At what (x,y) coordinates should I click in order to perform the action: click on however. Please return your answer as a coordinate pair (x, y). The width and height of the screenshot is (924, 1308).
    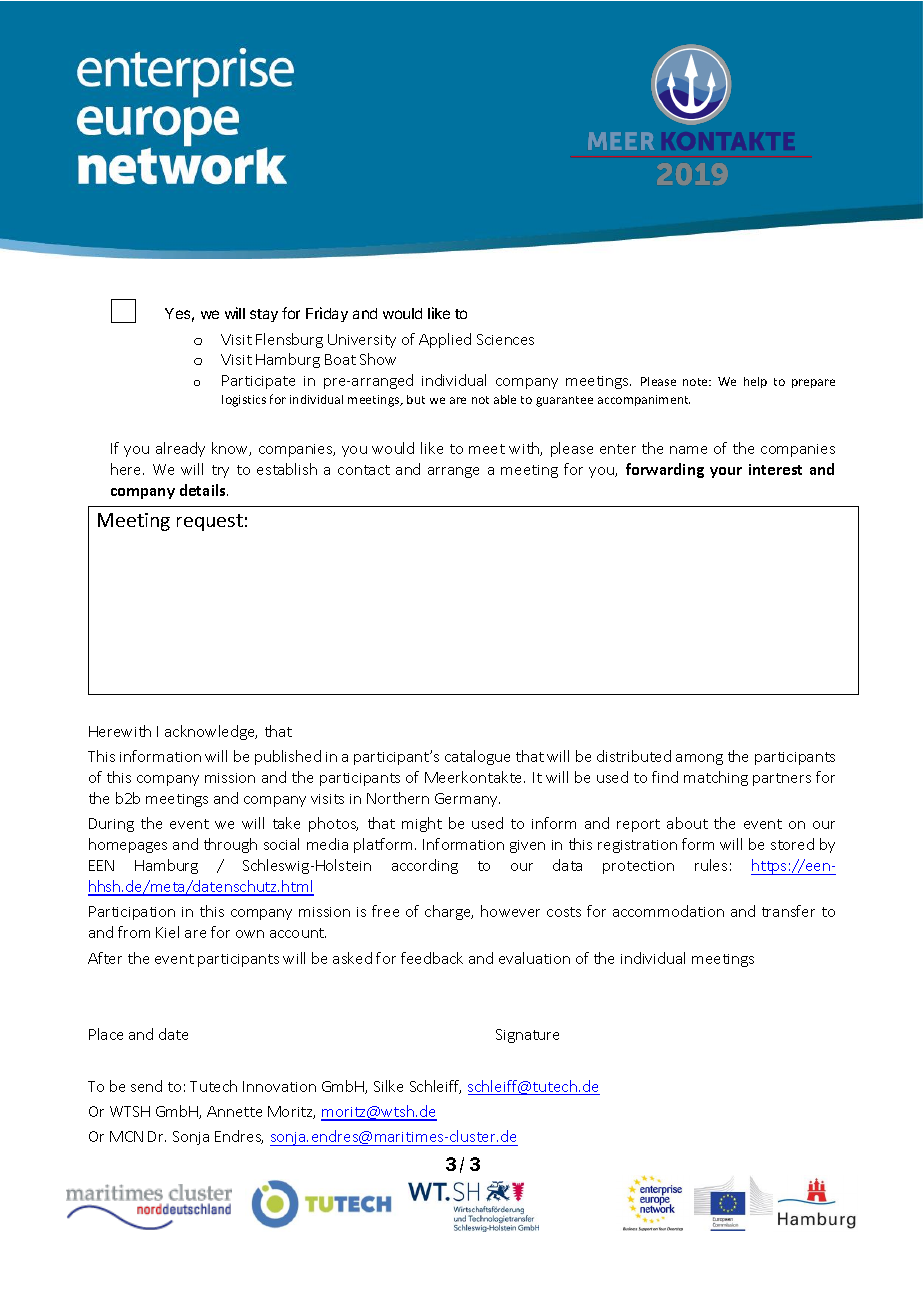
    Looking at the image, I should click on (510, 911).
